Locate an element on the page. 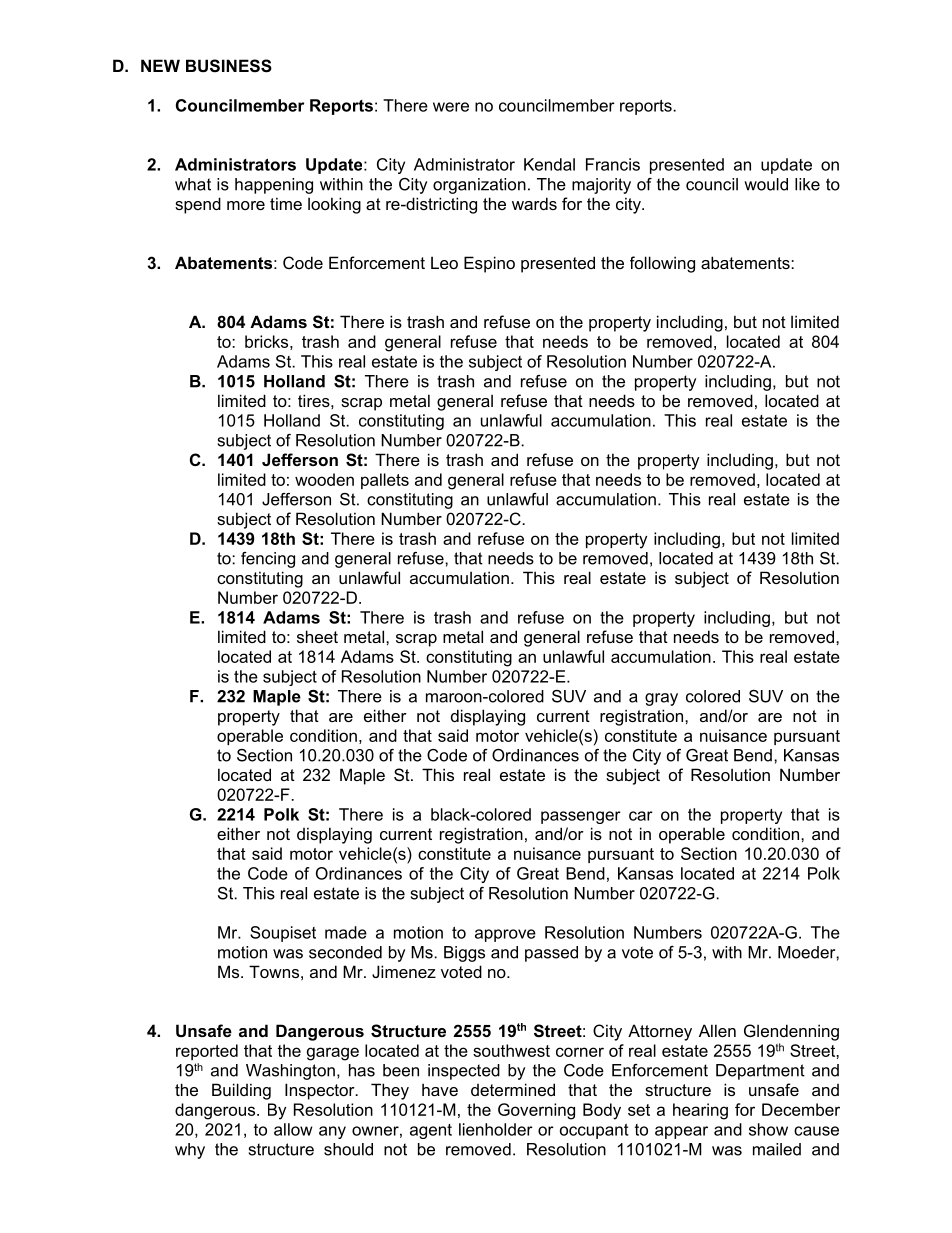  made is located at coordinates (346, 932).
